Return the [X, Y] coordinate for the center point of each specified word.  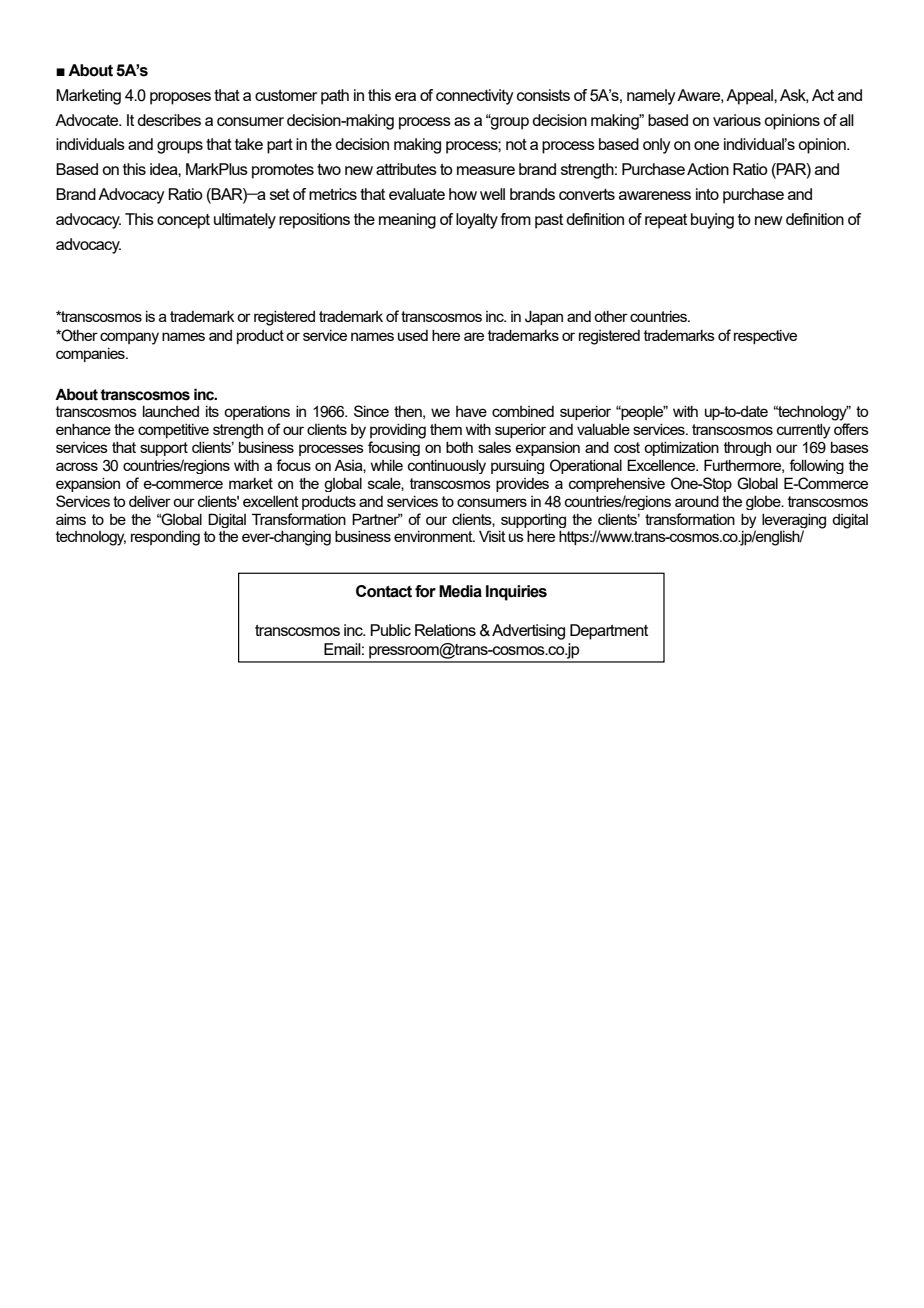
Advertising [528, 632]
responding [165, 538]
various [737, 120]
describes [169, 120]
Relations [445, 630]
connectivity [475, 97]
